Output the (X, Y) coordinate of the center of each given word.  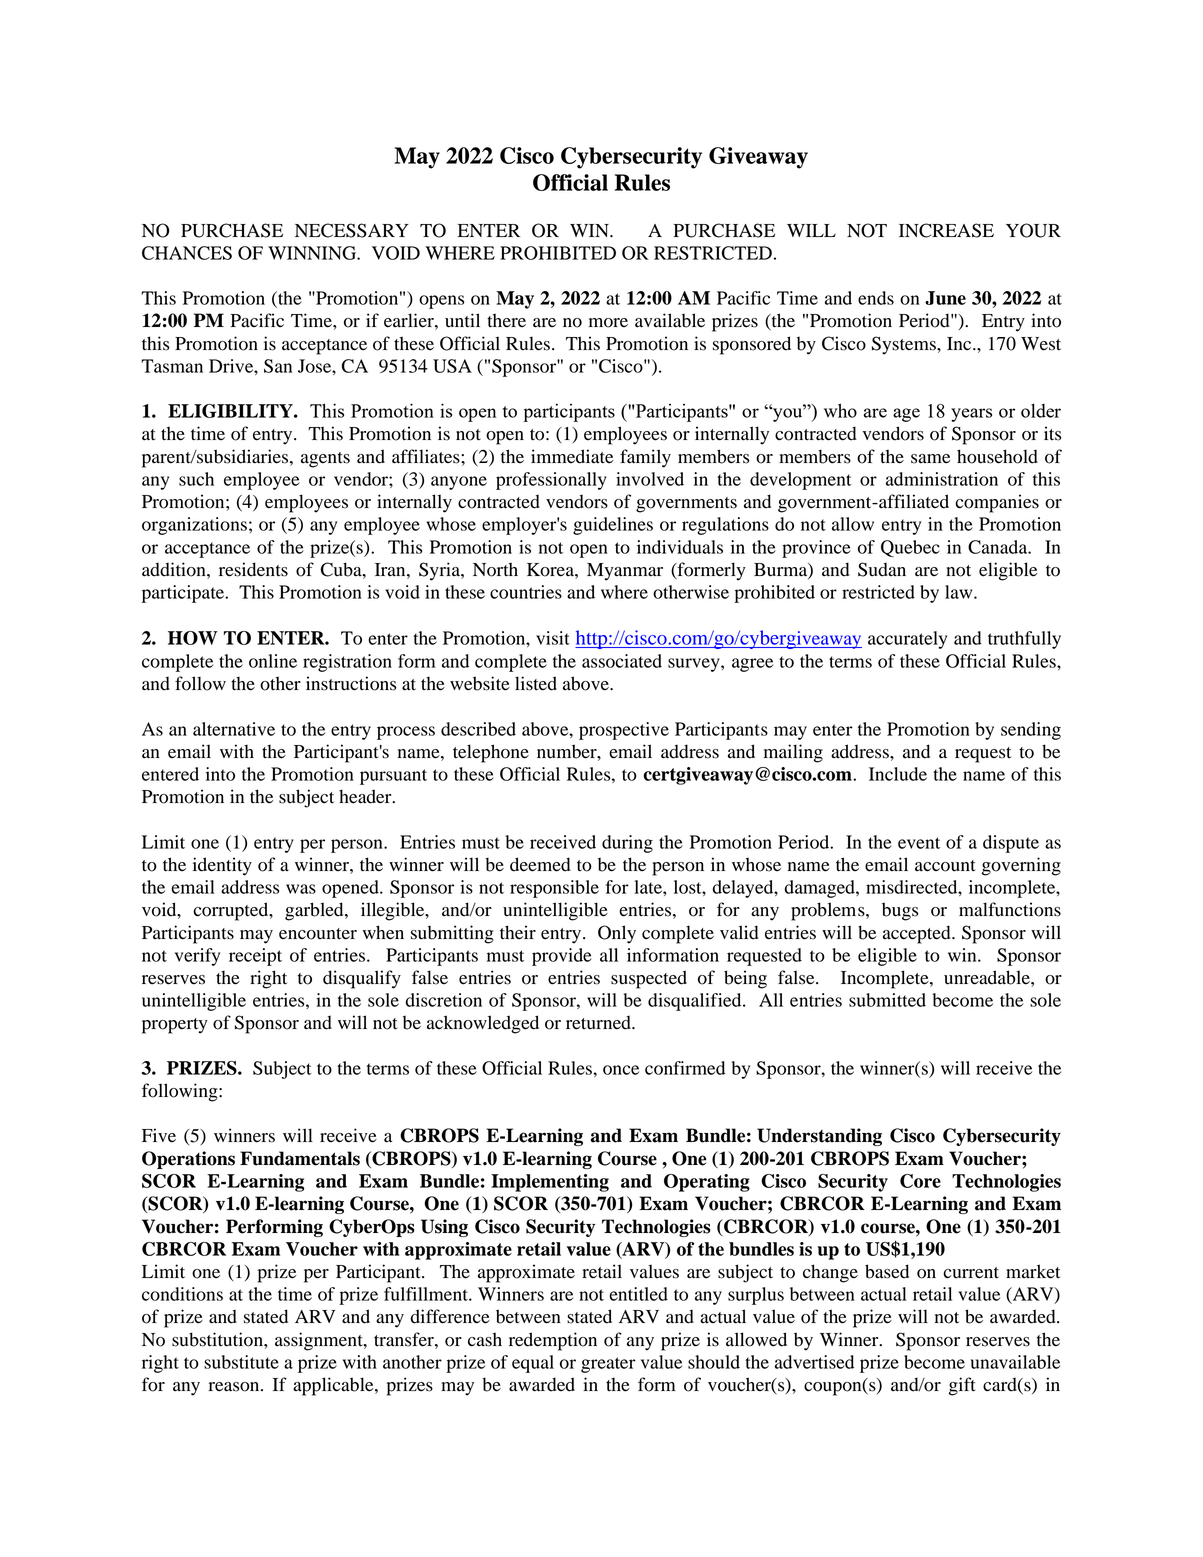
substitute (241, 1362)
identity (222, 866)
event (919, 843)
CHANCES (187, 253)
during (627, 844)
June (945, 298)
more (608, 323)
